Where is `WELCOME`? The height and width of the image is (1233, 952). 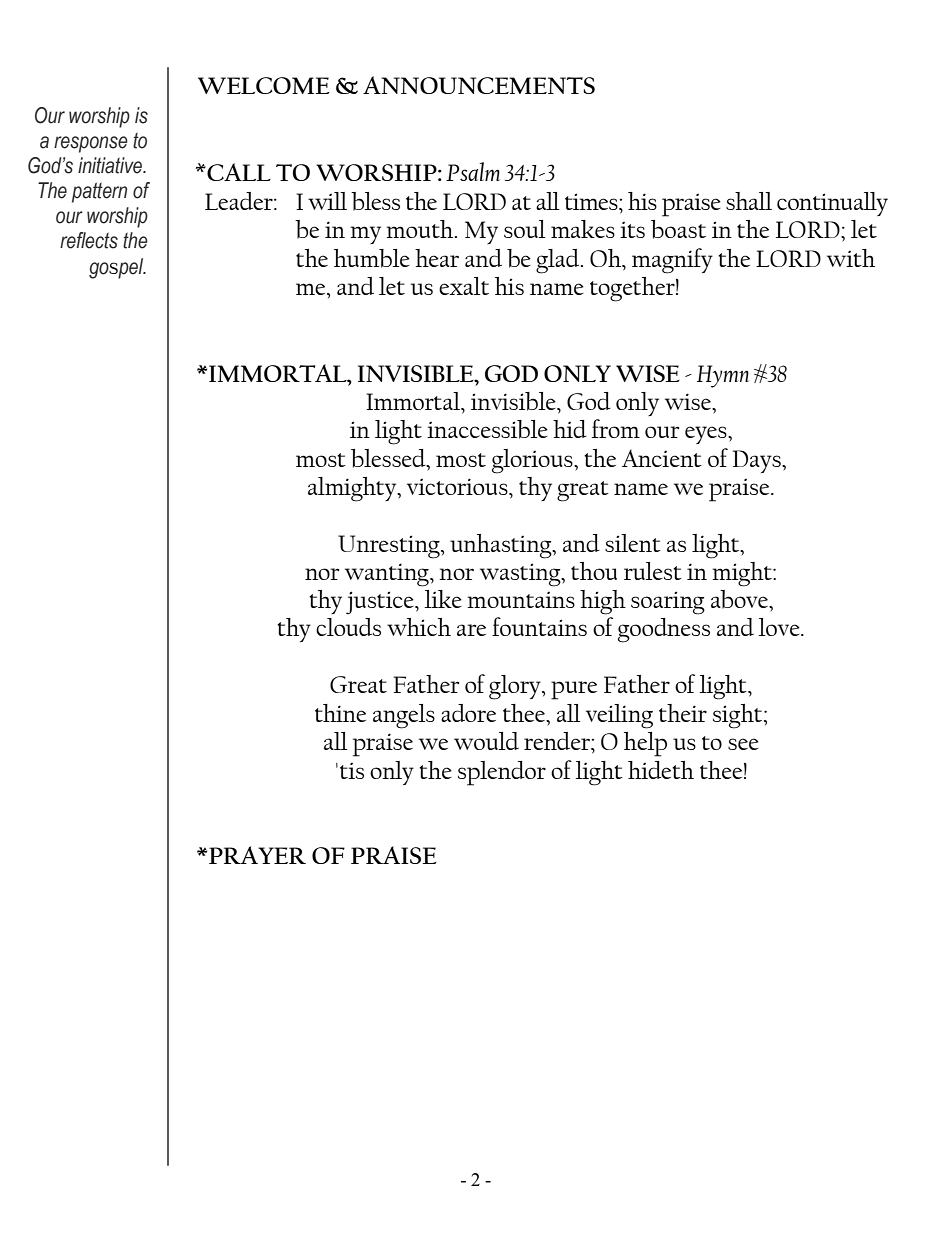
WELCOME is located at coordinates (264, 85).
